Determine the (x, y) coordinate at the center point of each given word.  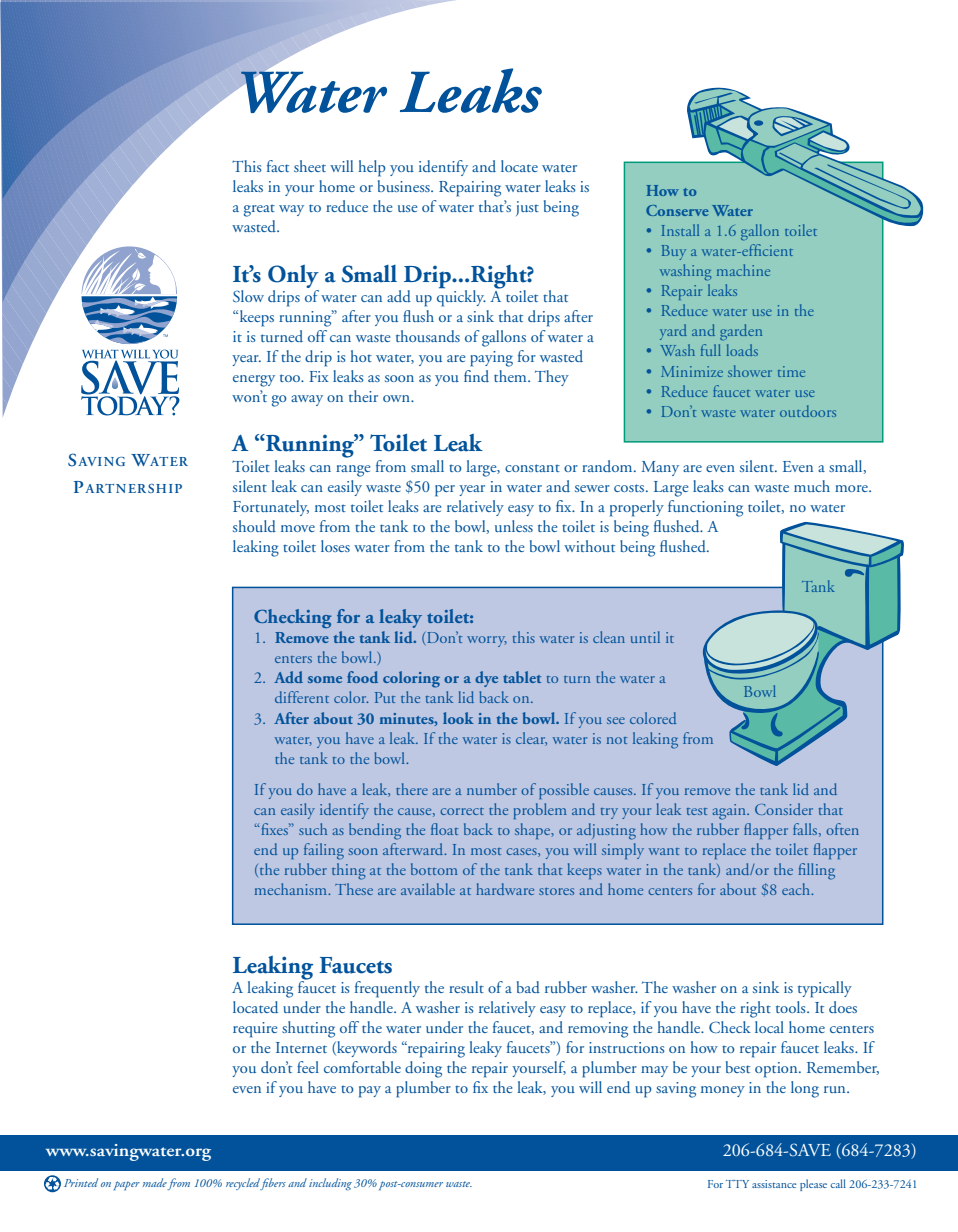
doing (423, 1069)
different (302, 697)
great (259, 210)
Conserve (677, 210)
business (405, 186)
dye (486, 679)
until (645, 637)
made (155, 1184)
